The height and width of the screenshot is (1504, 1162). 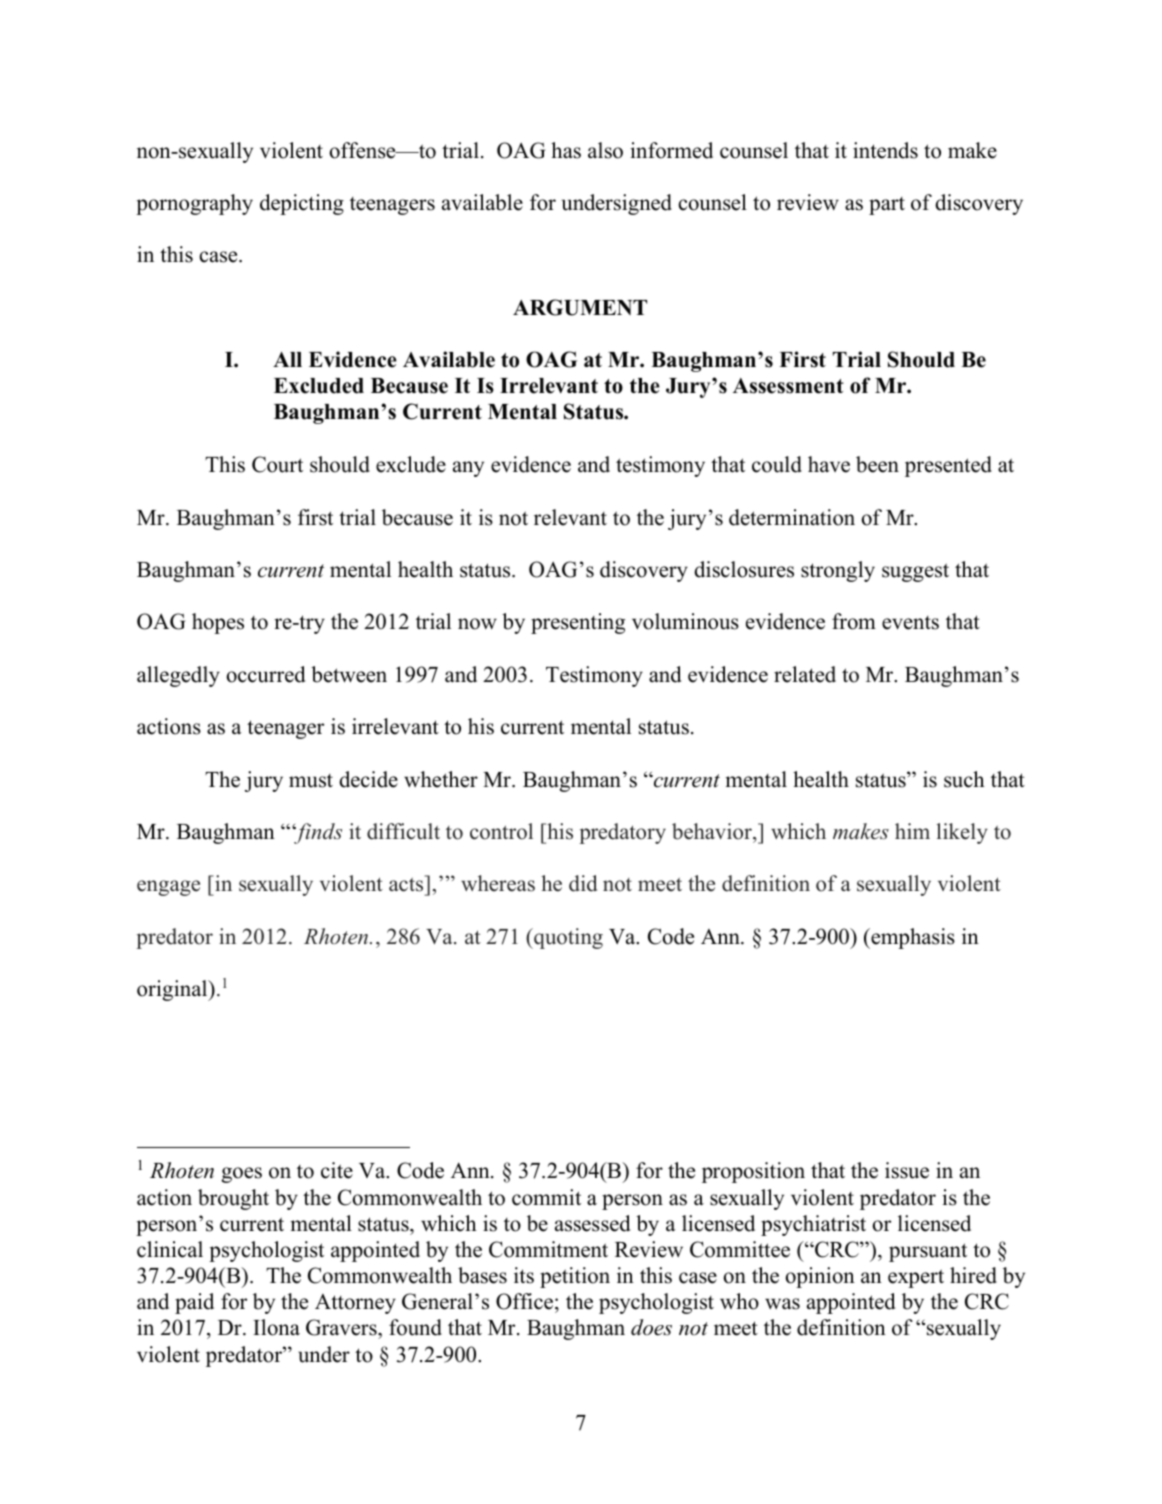 What do you see at coordinates (605, 150) in the screenshot?
I see `also` at bounding box center [605, 150].
